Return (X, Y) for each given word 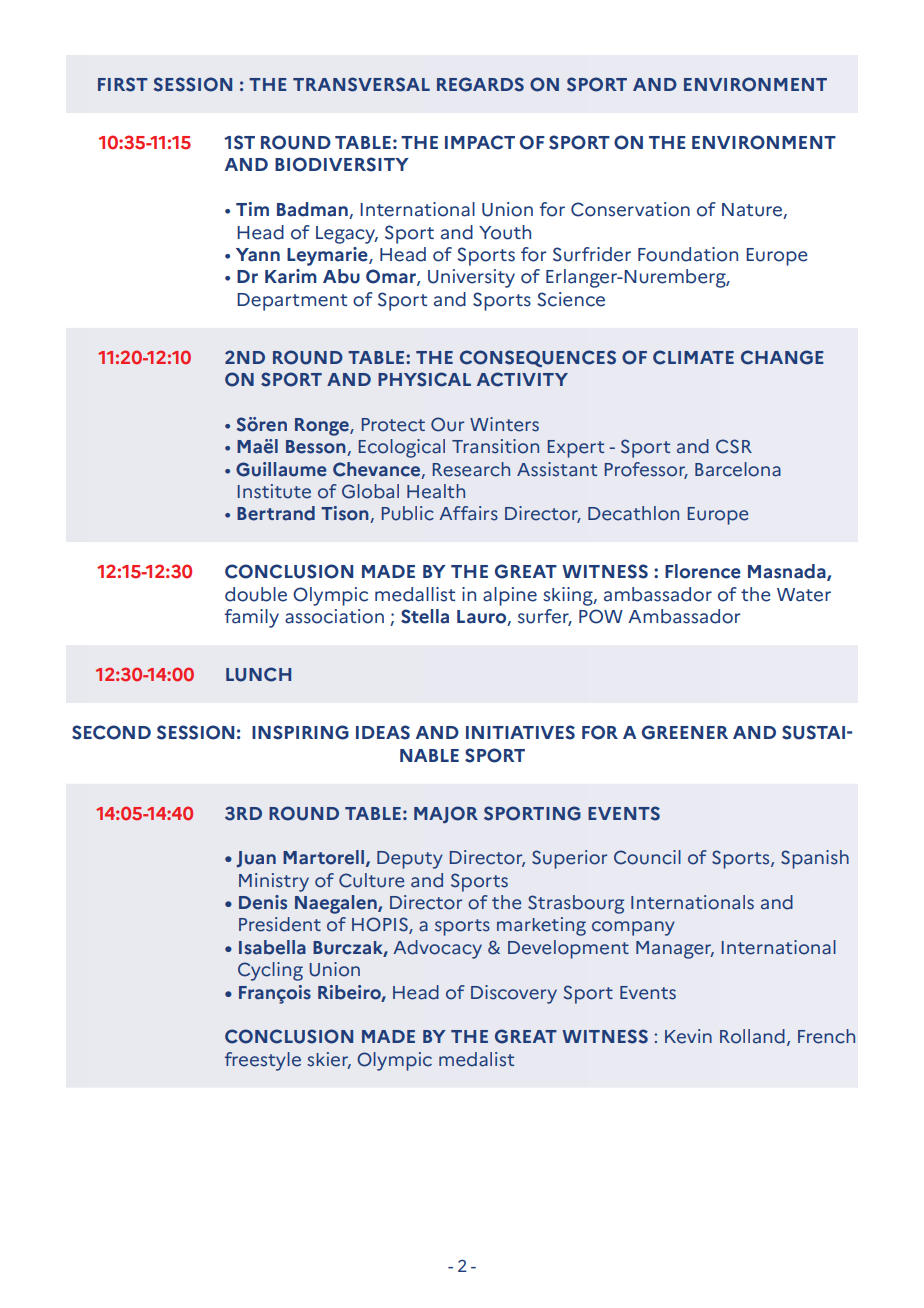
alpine (510, 596)
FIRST (123, 84)
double (256, 594)
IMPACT (480, 142)
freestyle (263, 1061)
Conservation (630, 209)
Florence (703, 571)
